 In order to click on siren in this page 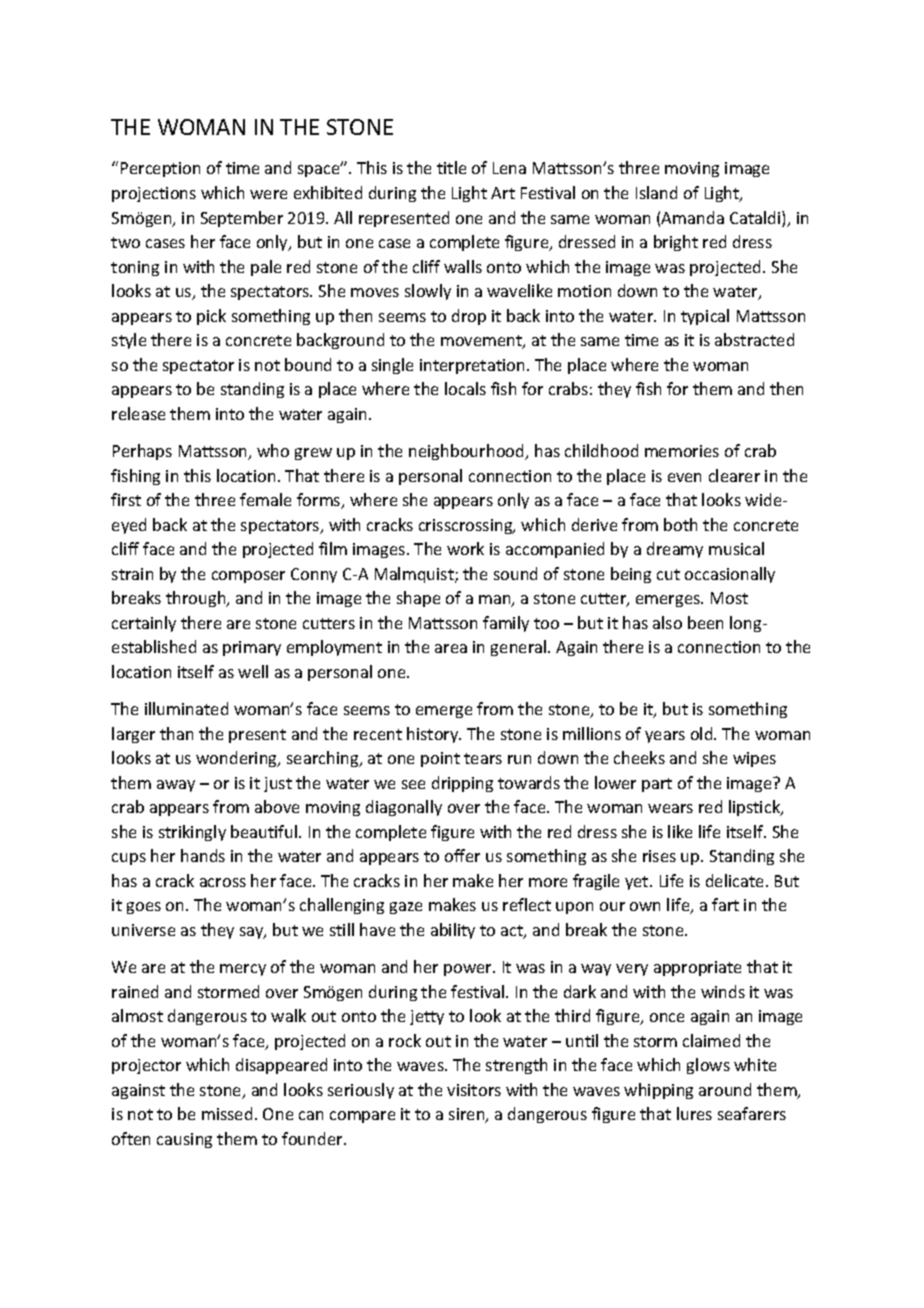, I will do `click(468, 1115)`.
